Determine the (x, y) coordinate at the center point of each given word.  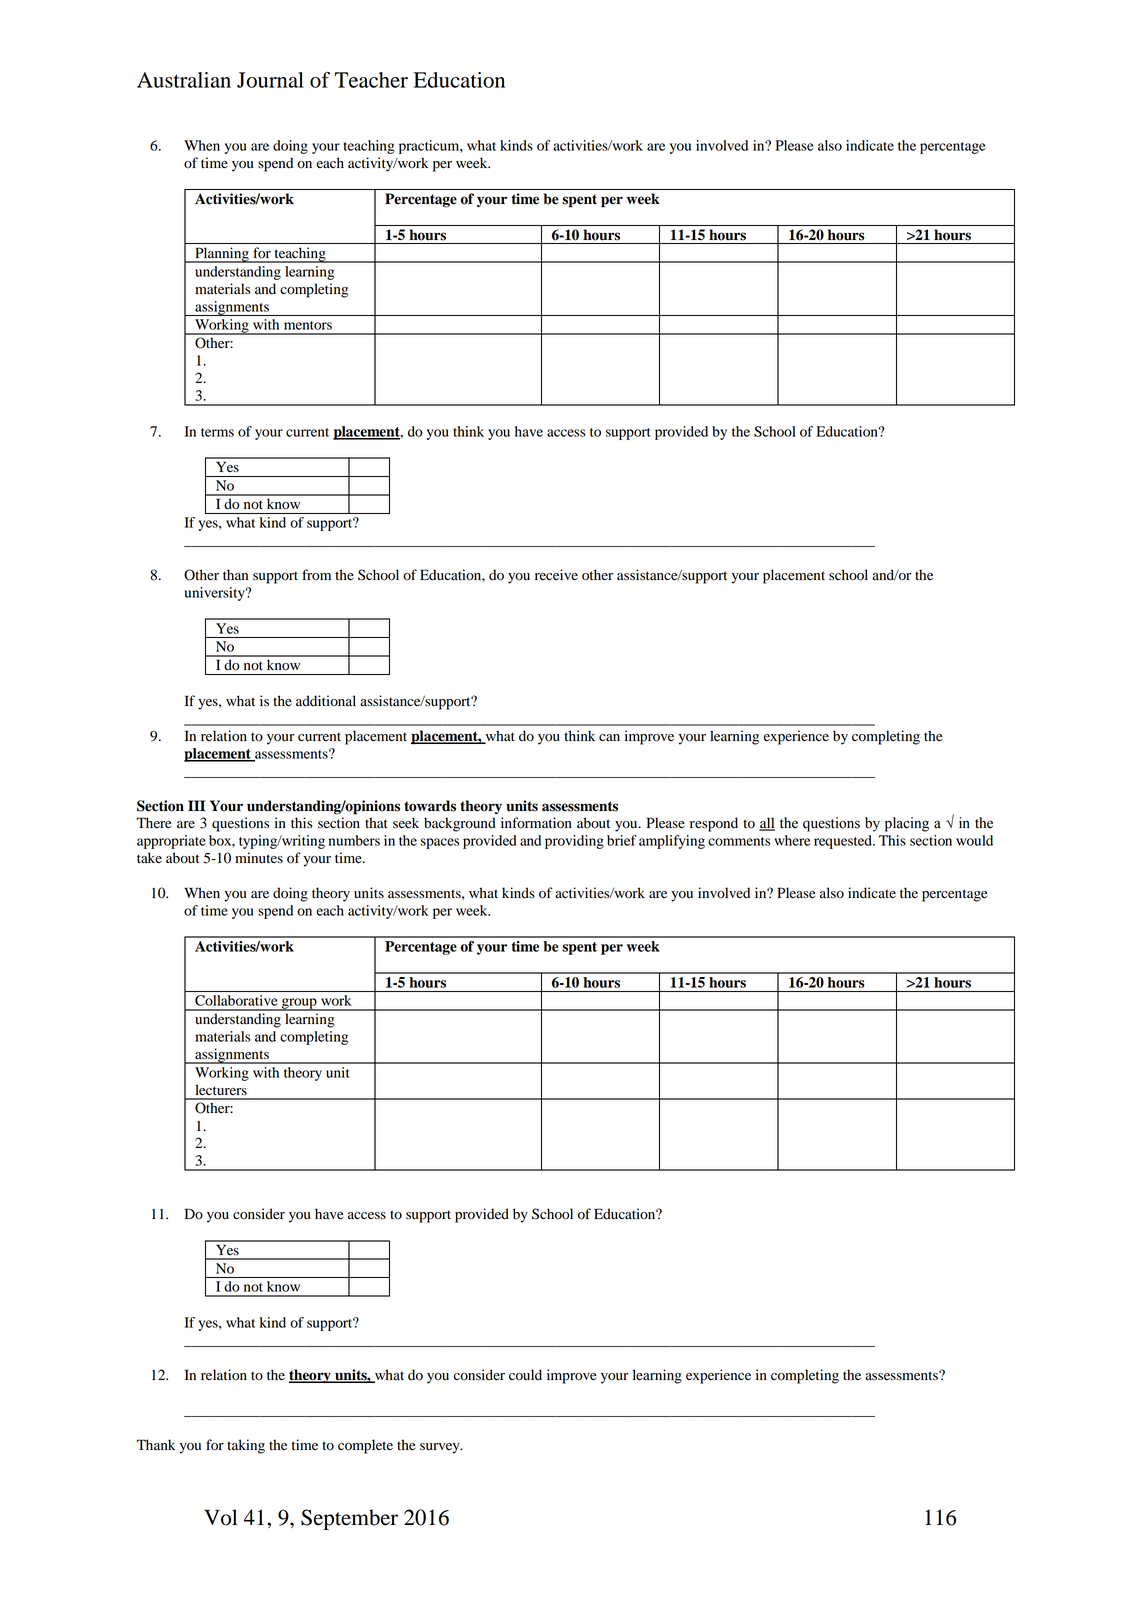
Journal (270, 80)
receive (556, 575)
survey (441, 1448)
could (525, 1375)
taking (246, 1446)
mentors (308, 325)
